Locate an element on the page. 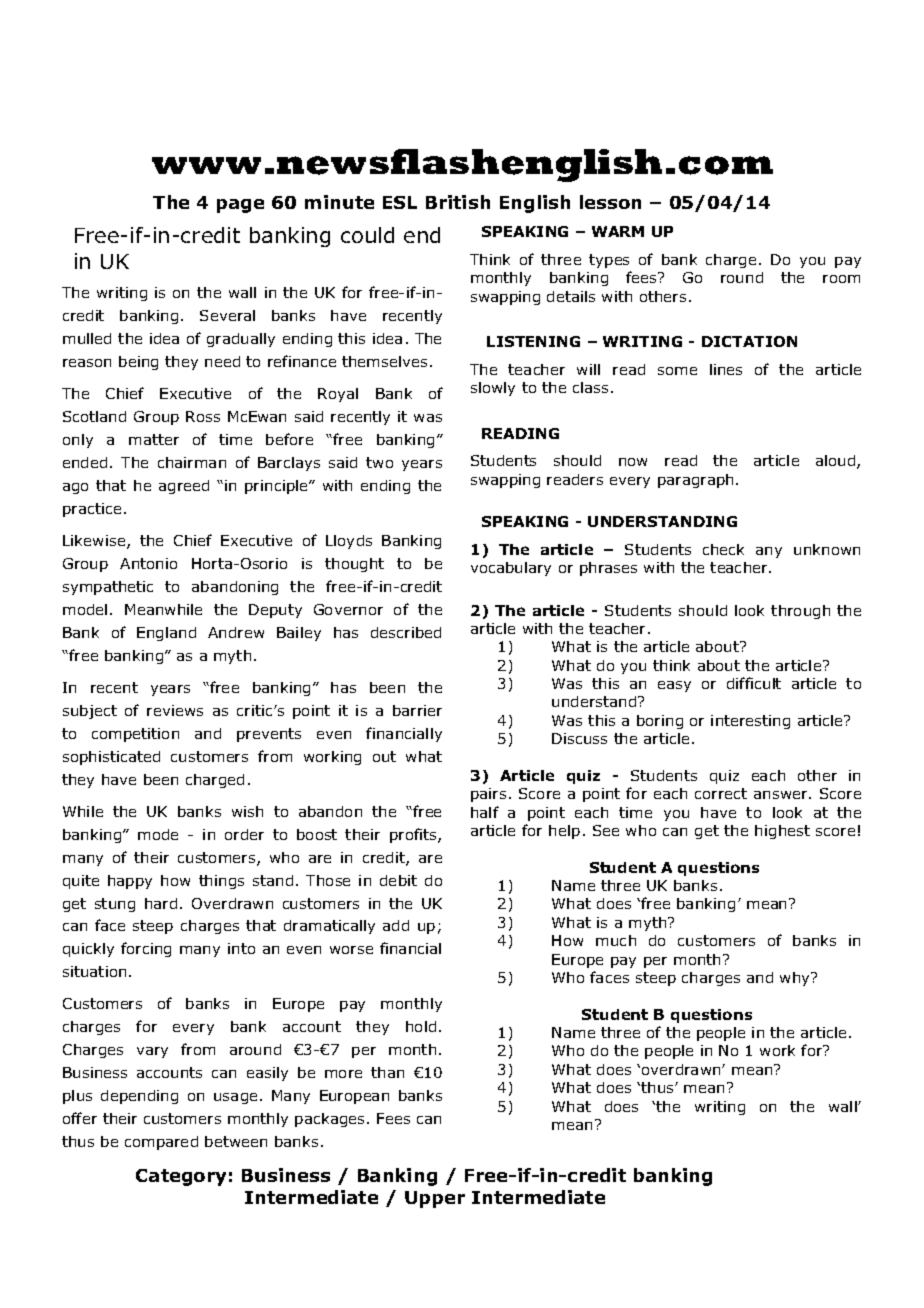 The image size is (924, 1308). Upper is located at coordinates (435, 1199).
